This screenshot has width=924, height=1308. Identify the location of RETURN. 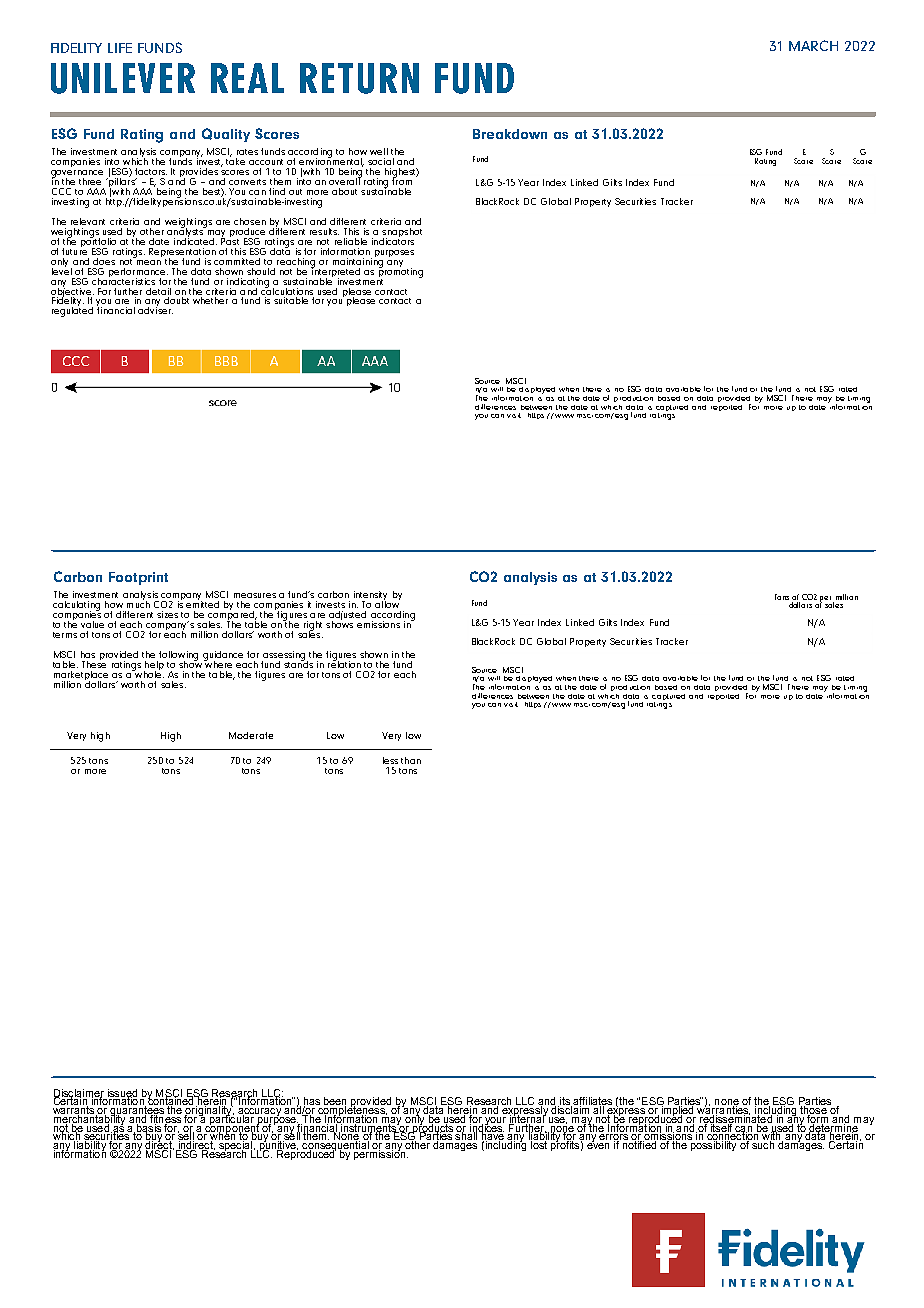
(359, 78).
